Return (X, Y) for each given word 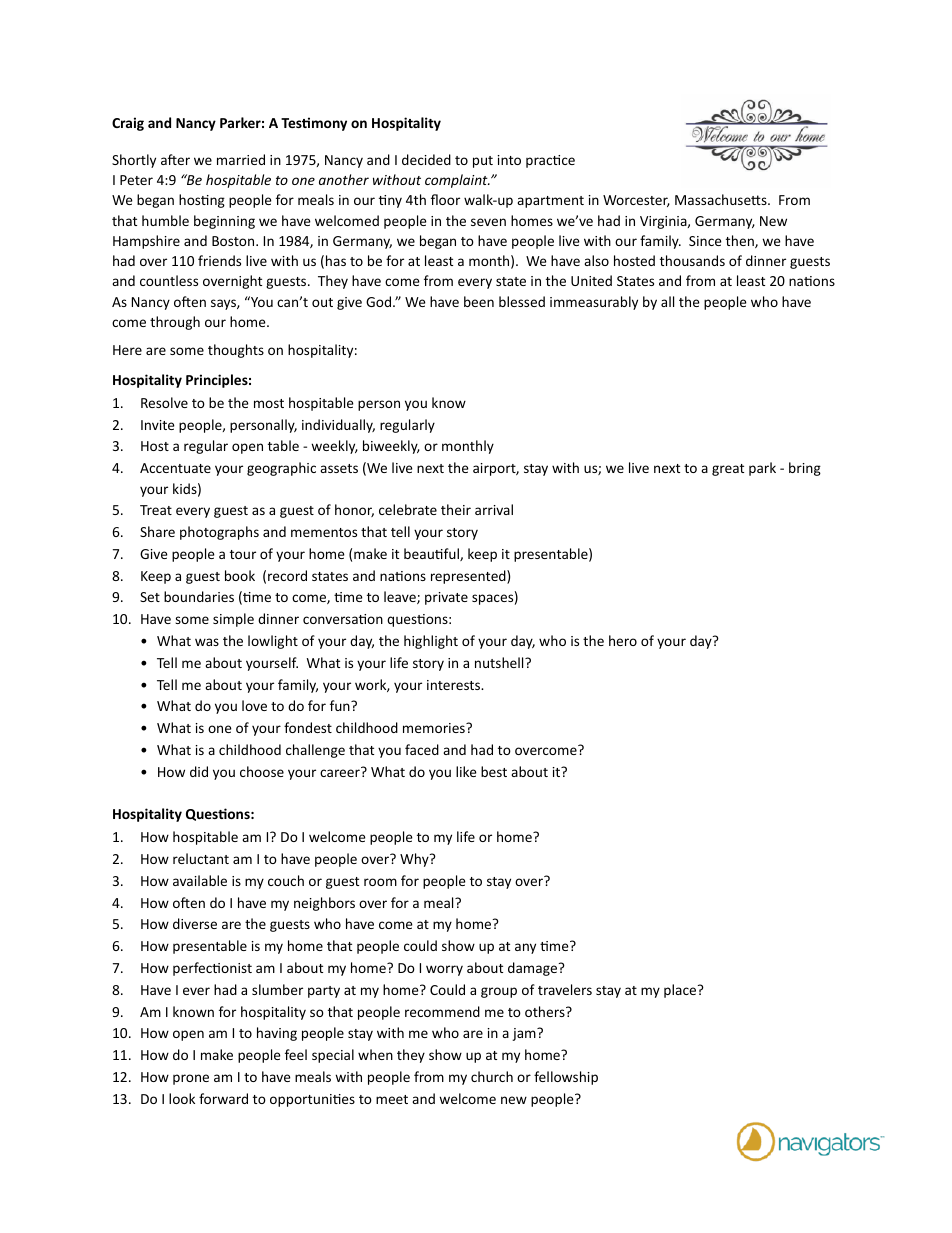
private (446, 598)
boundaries (199, 596)
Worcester (636, 201)
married (241, 159)
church (492, 1076)
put (483, 162)
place (681, 991)
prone (191, 1079)
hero (623, 640)
